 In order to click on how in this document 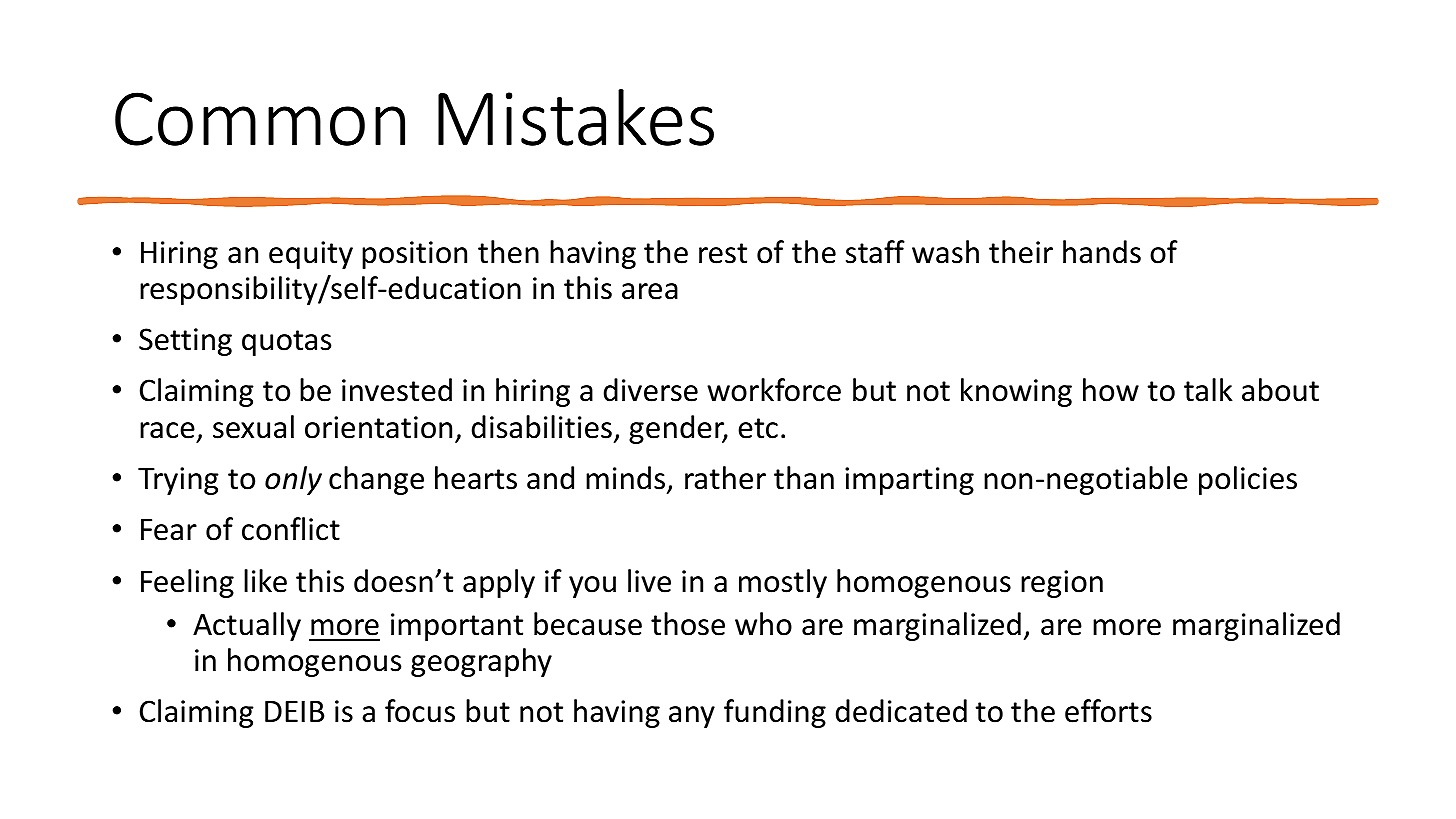, I will do `click(1111, 390)`.
